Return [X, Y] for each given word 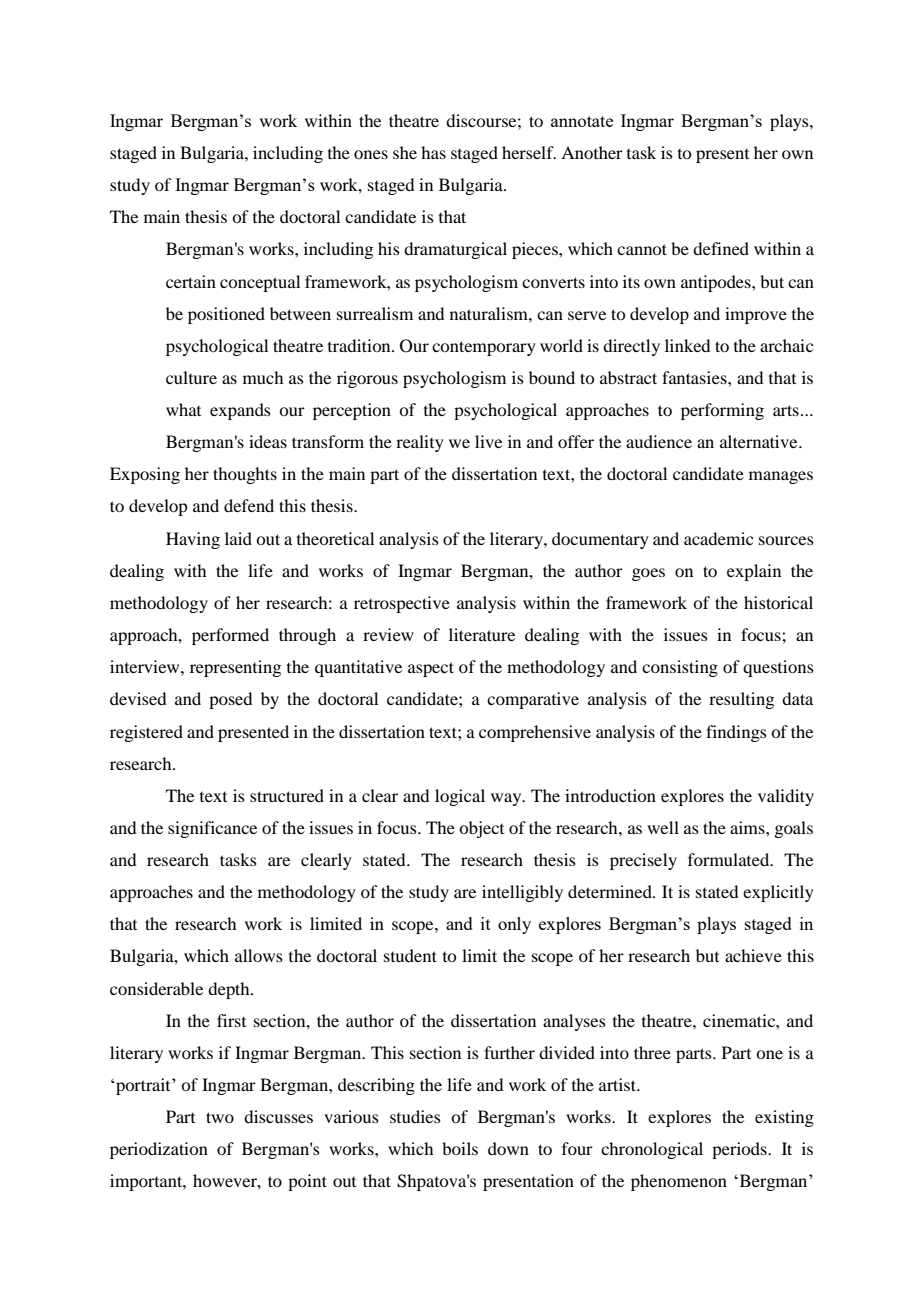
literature [482, 634]
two [220, 1117]
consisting [680, 668]
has [433, 152]
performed [230, 636]
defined [721, 248]
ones [371, 154]
